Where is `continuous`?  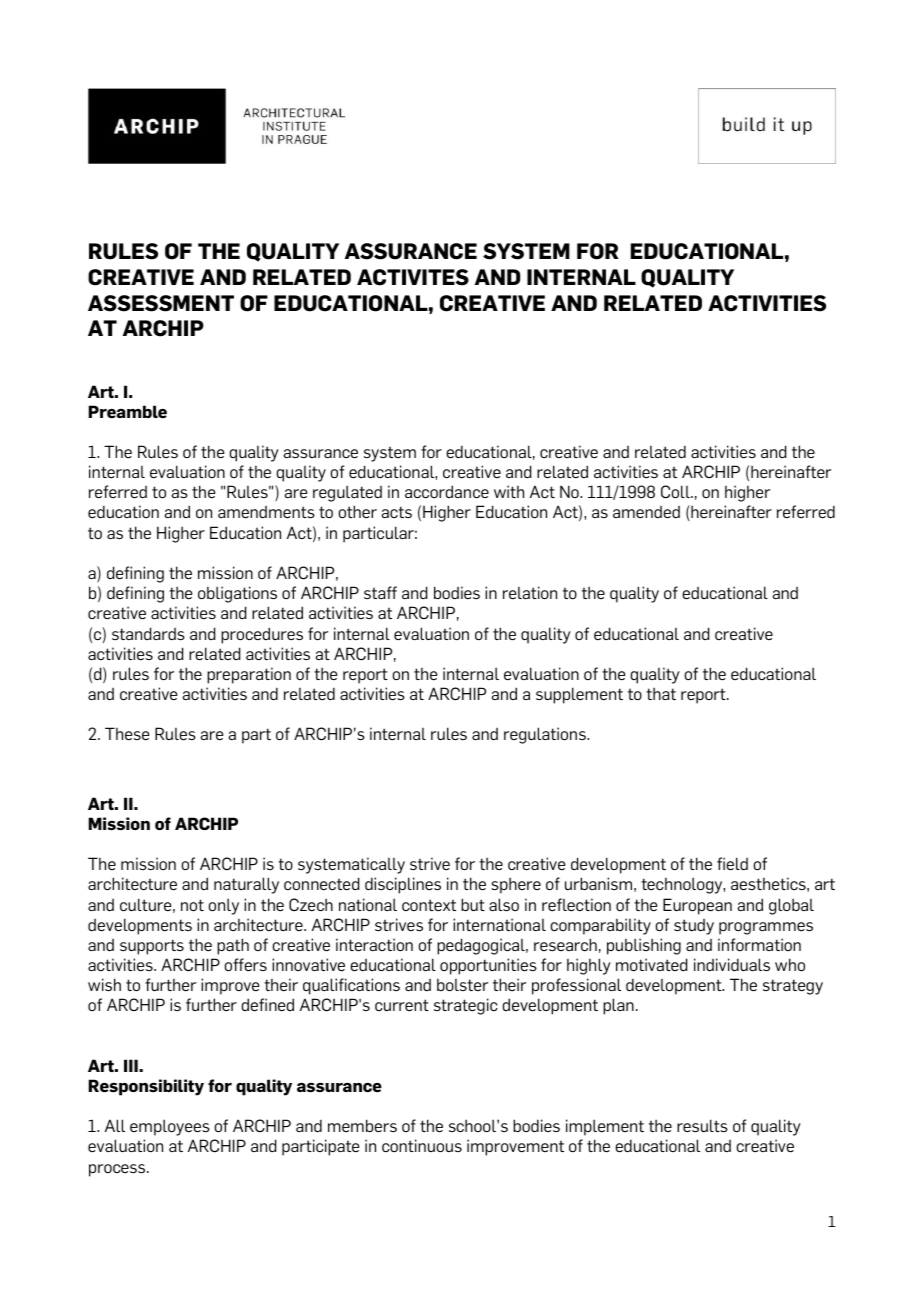 continuous is located at coordinates (422, 1145).
